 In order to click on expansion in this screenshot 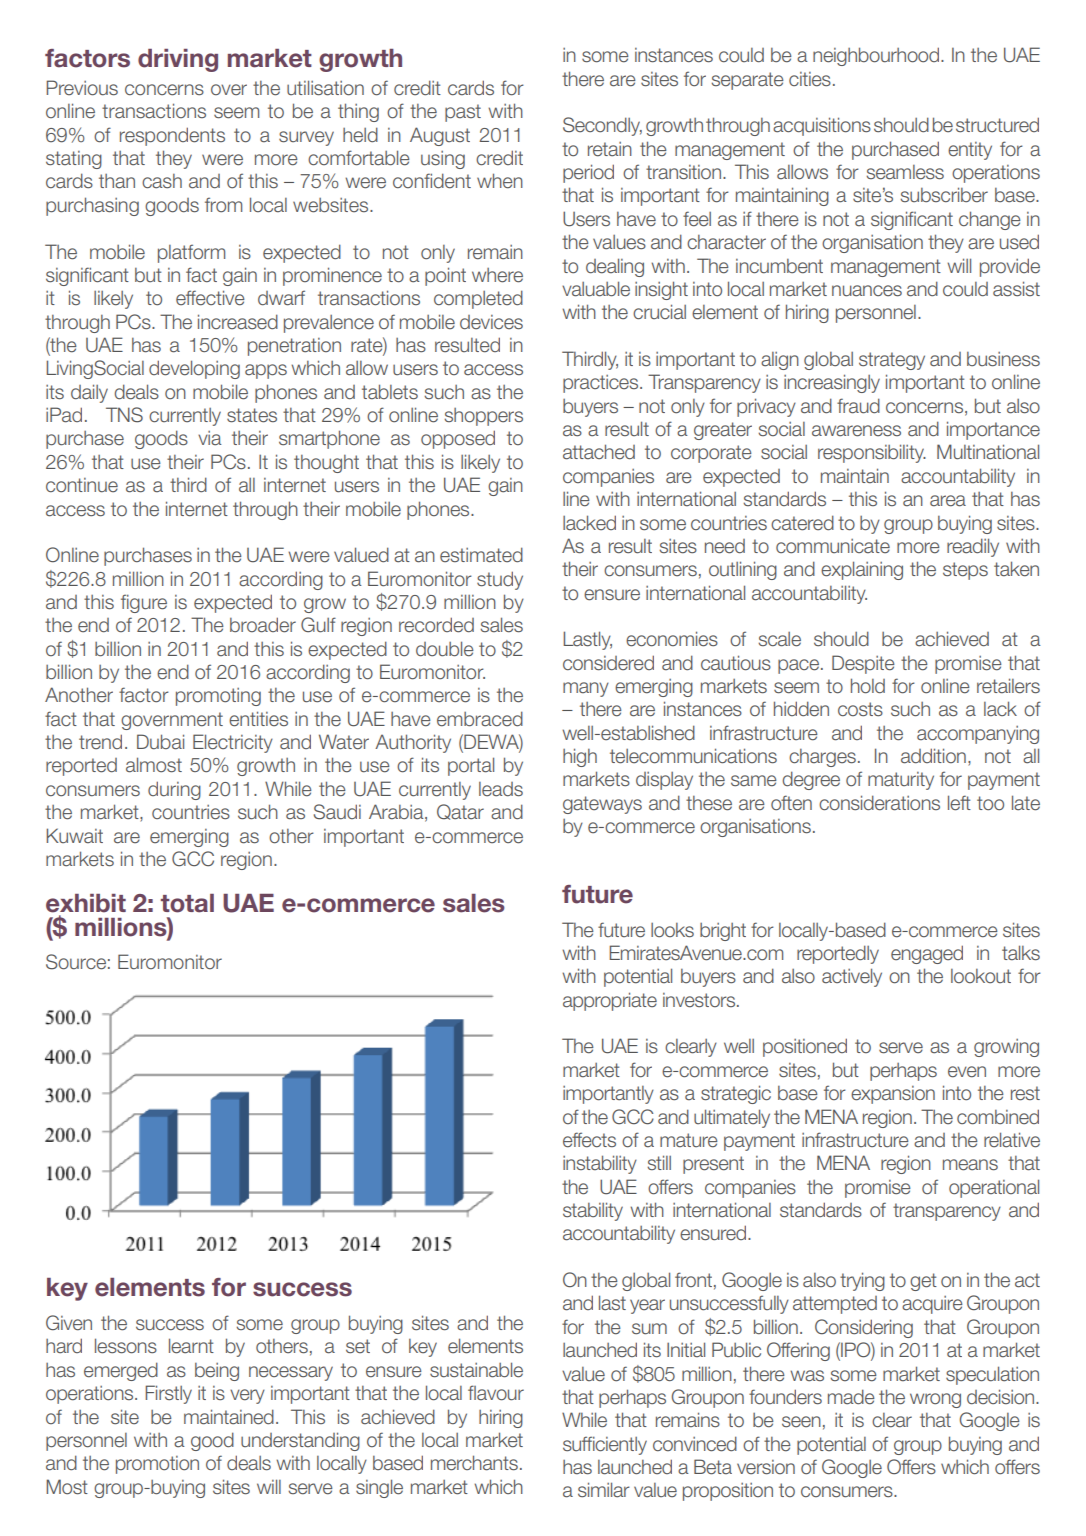, I will do `click(893, 1095)`.
